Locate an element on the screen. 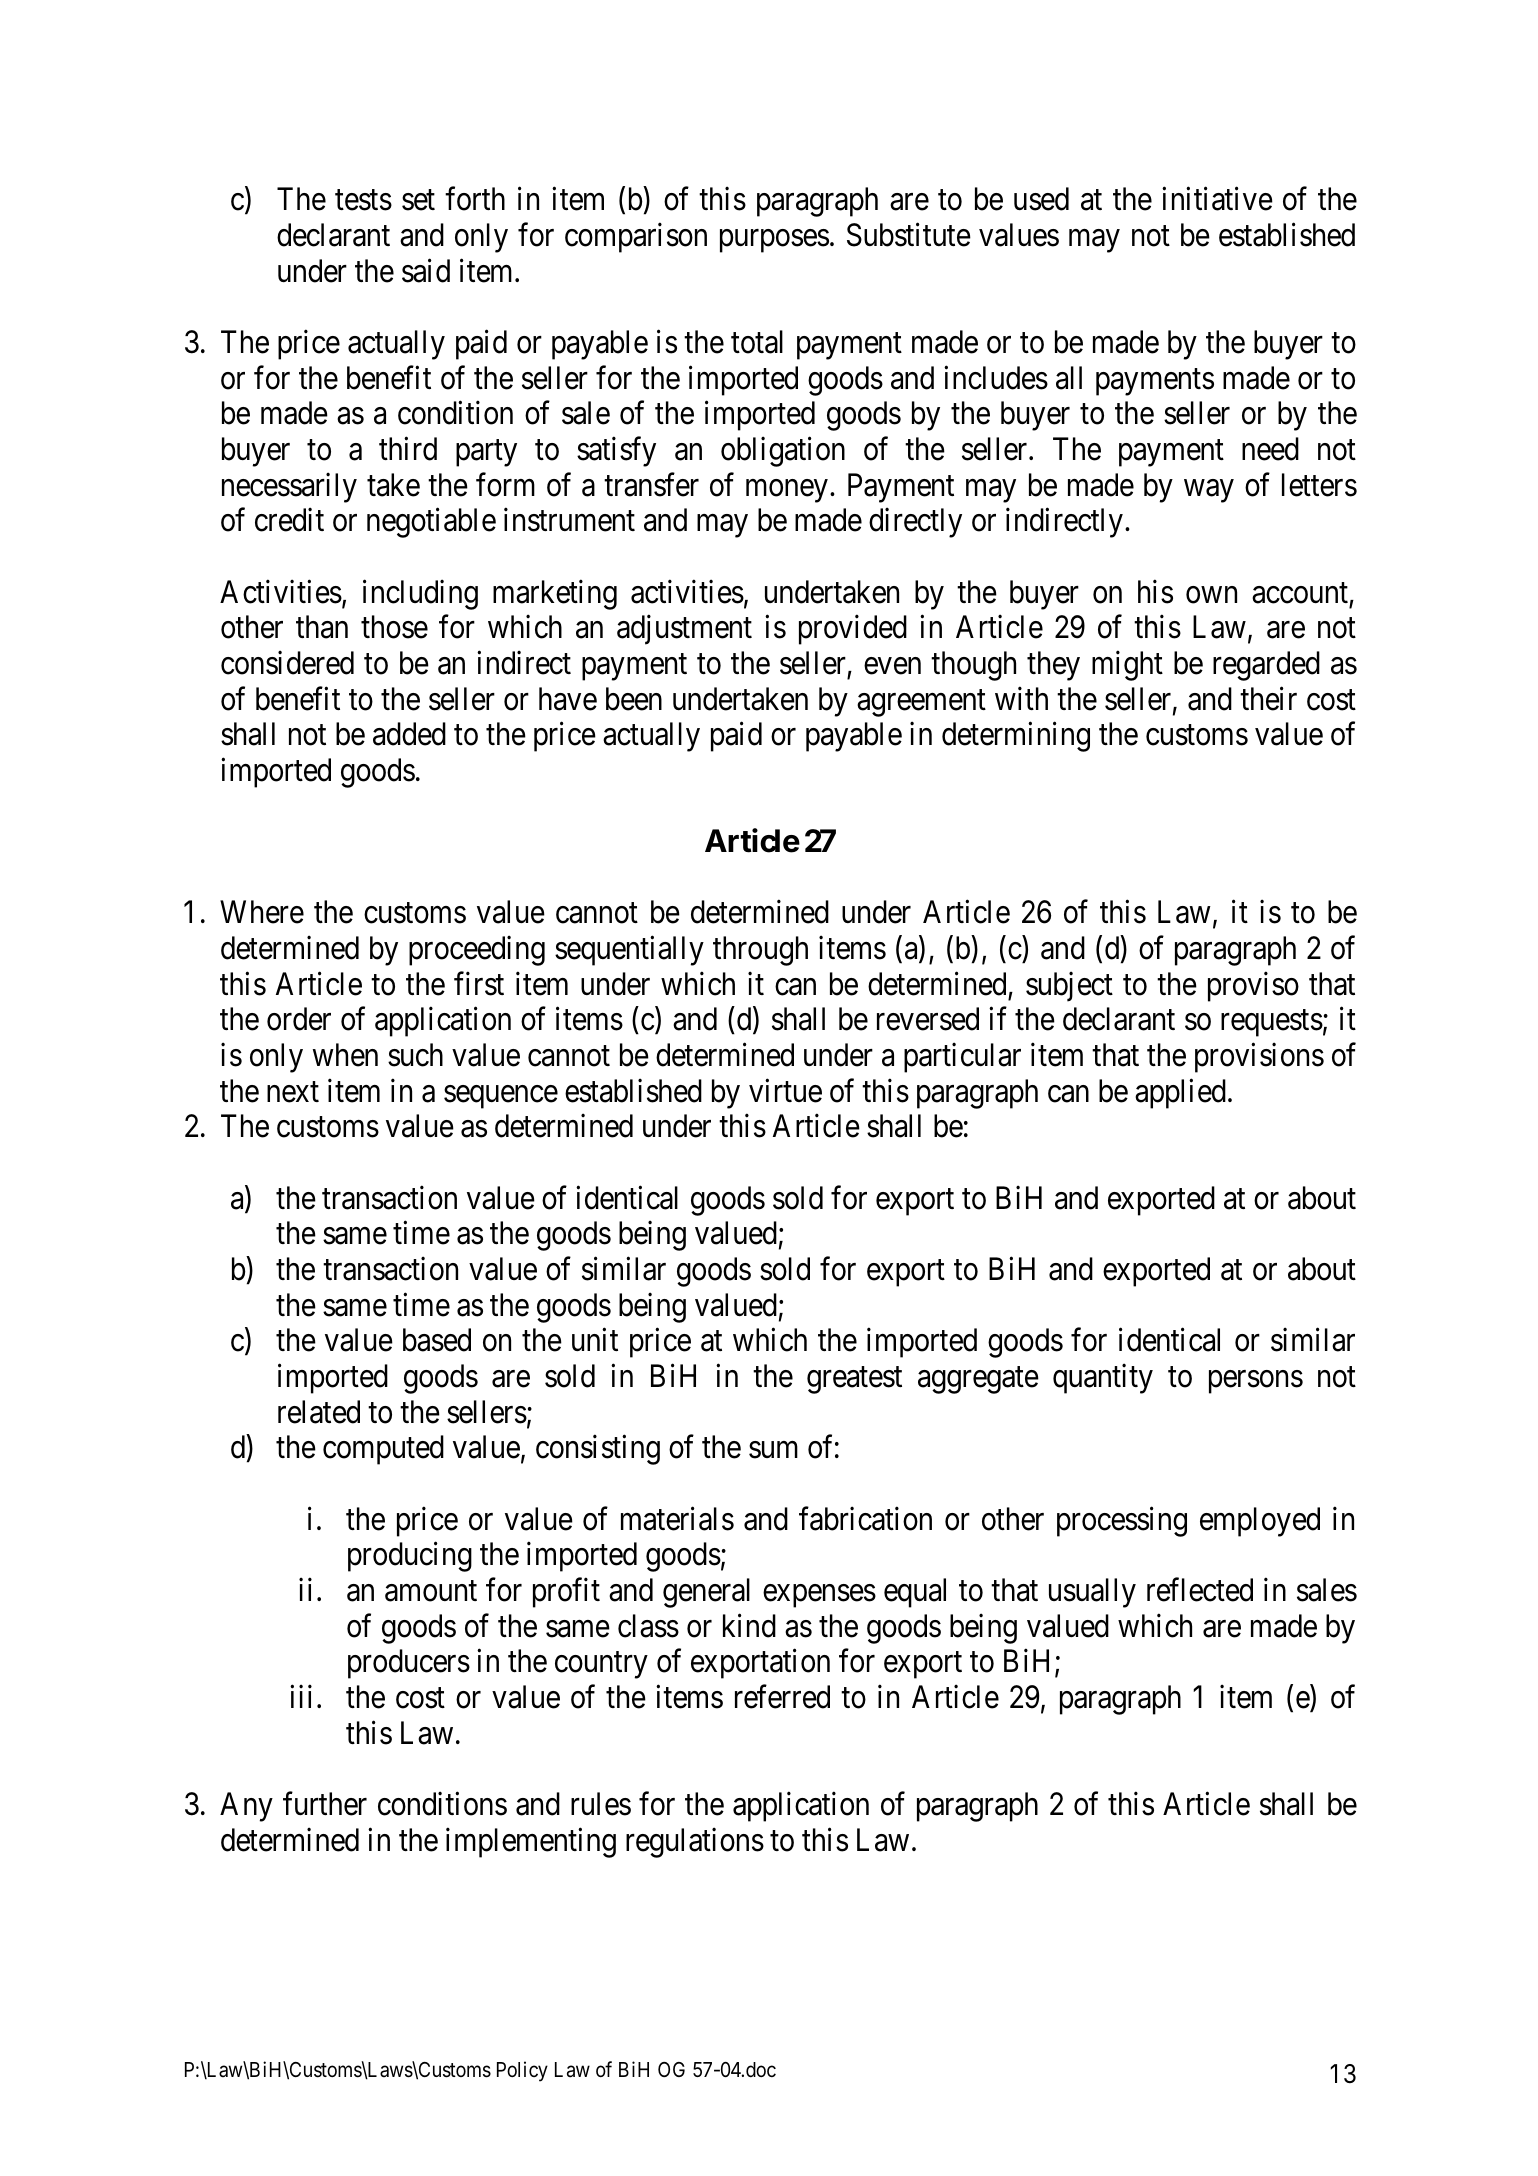 This screenshot has width=1538, height=2176. initiative is located at coordinates (1217, 199).
